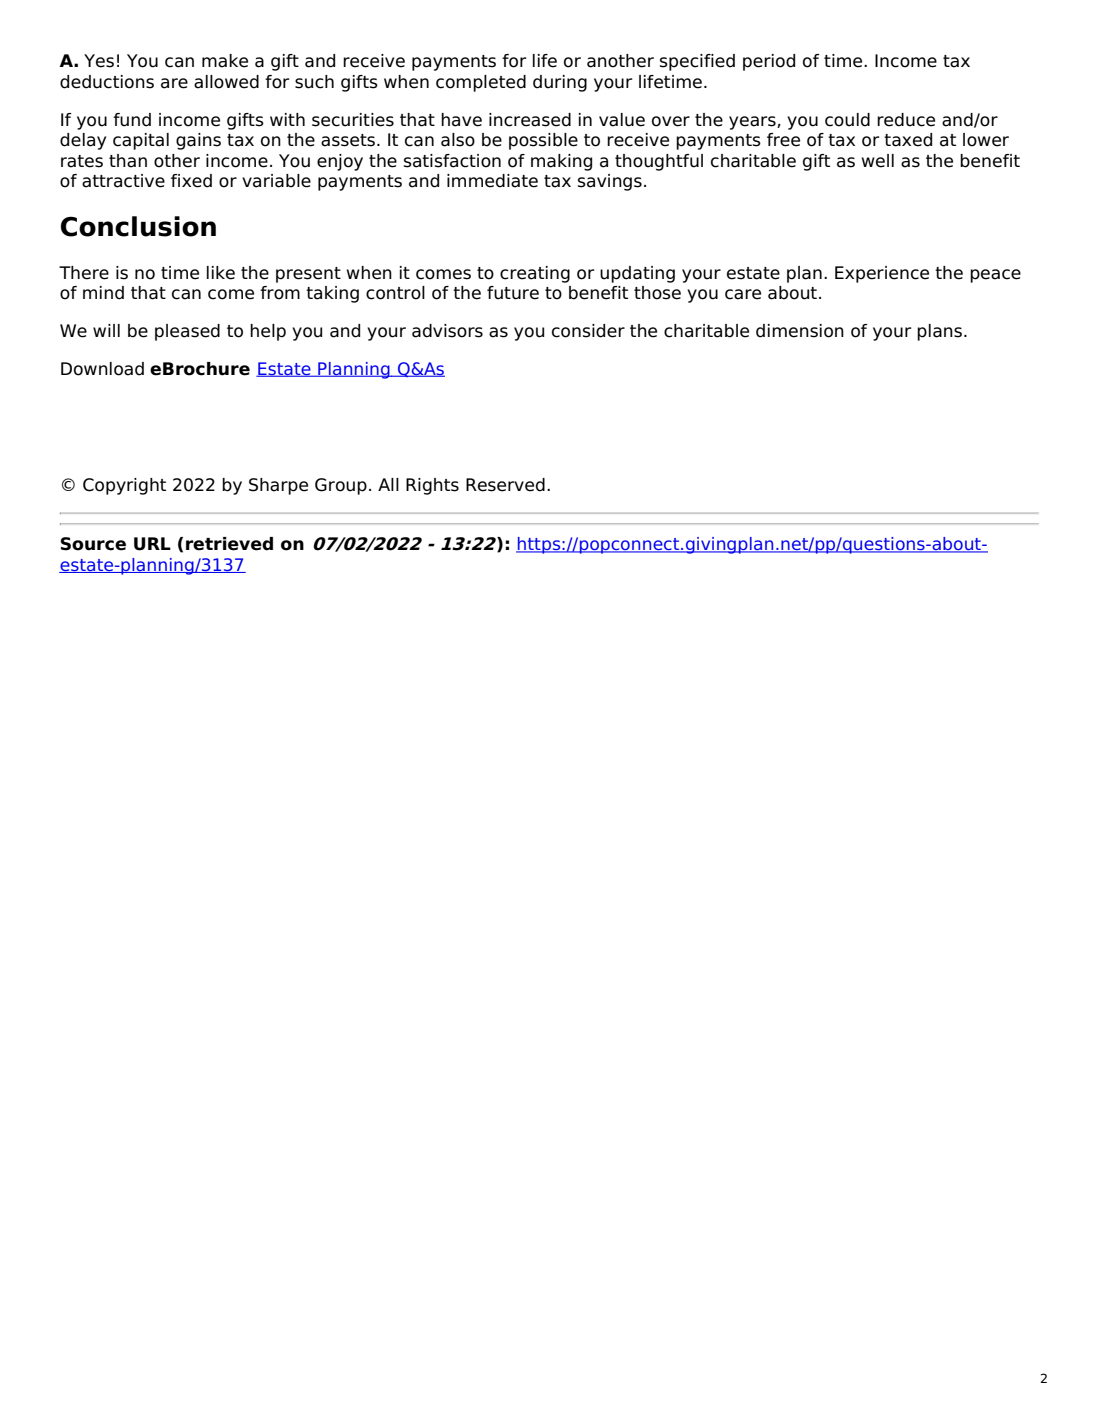 This document has width=1099, height=1423. I want to click on period, so click(769, 62).
